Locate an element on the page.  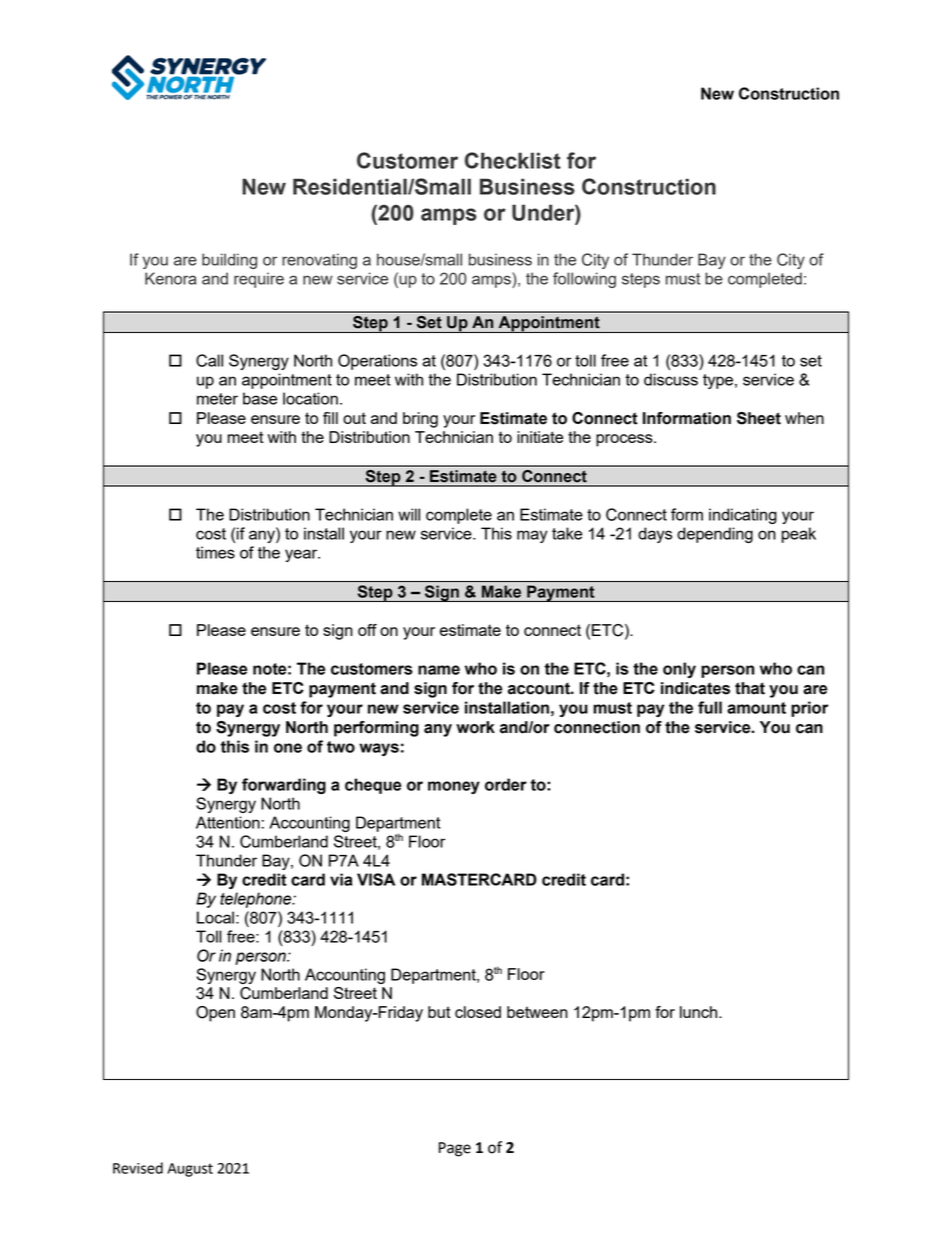
forwarding is located at coordinates (284, 786).
